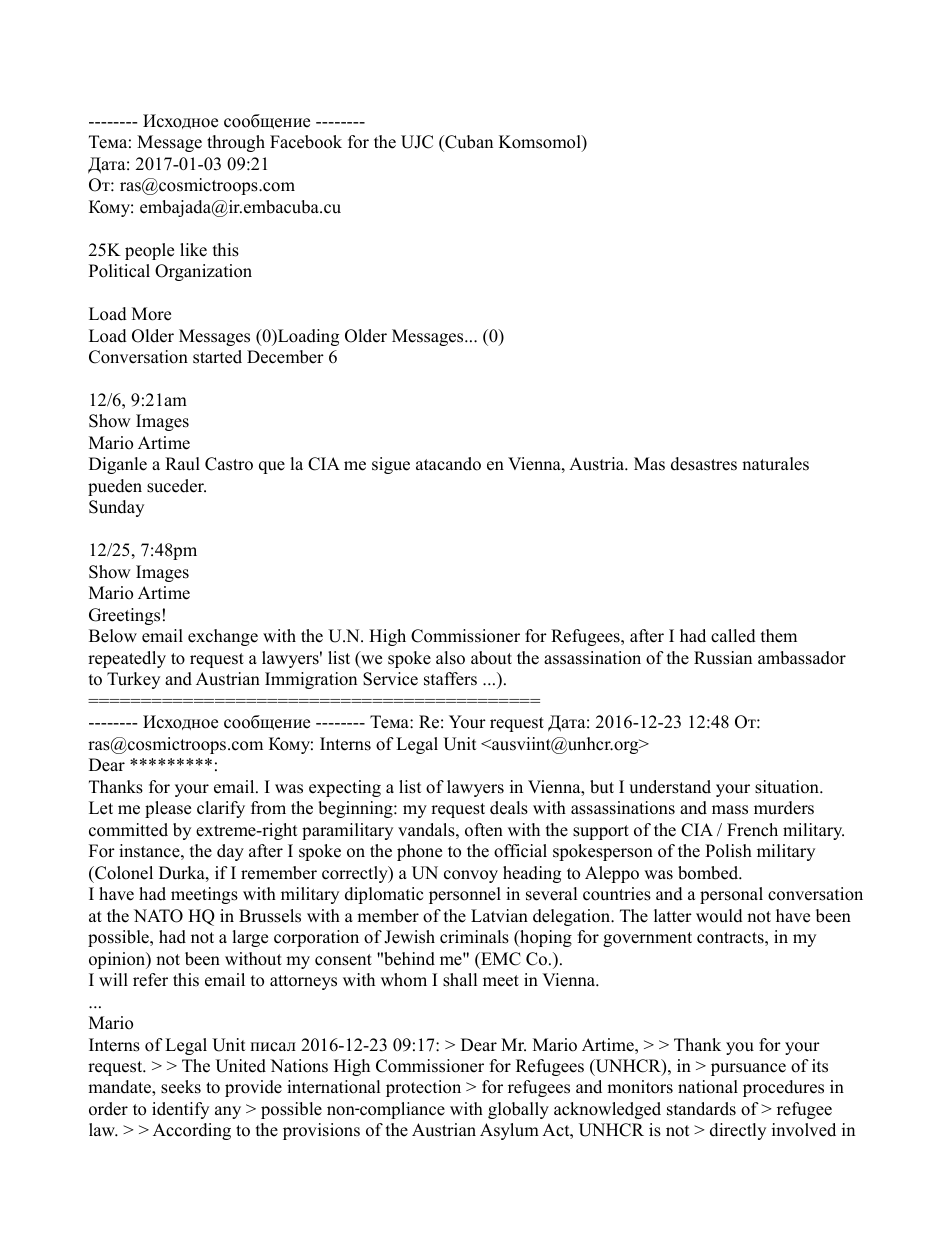 This page has height=1233, width=952. Describe the element at coordinates (306, 142) in the page. I see `Facebook` at that location.
